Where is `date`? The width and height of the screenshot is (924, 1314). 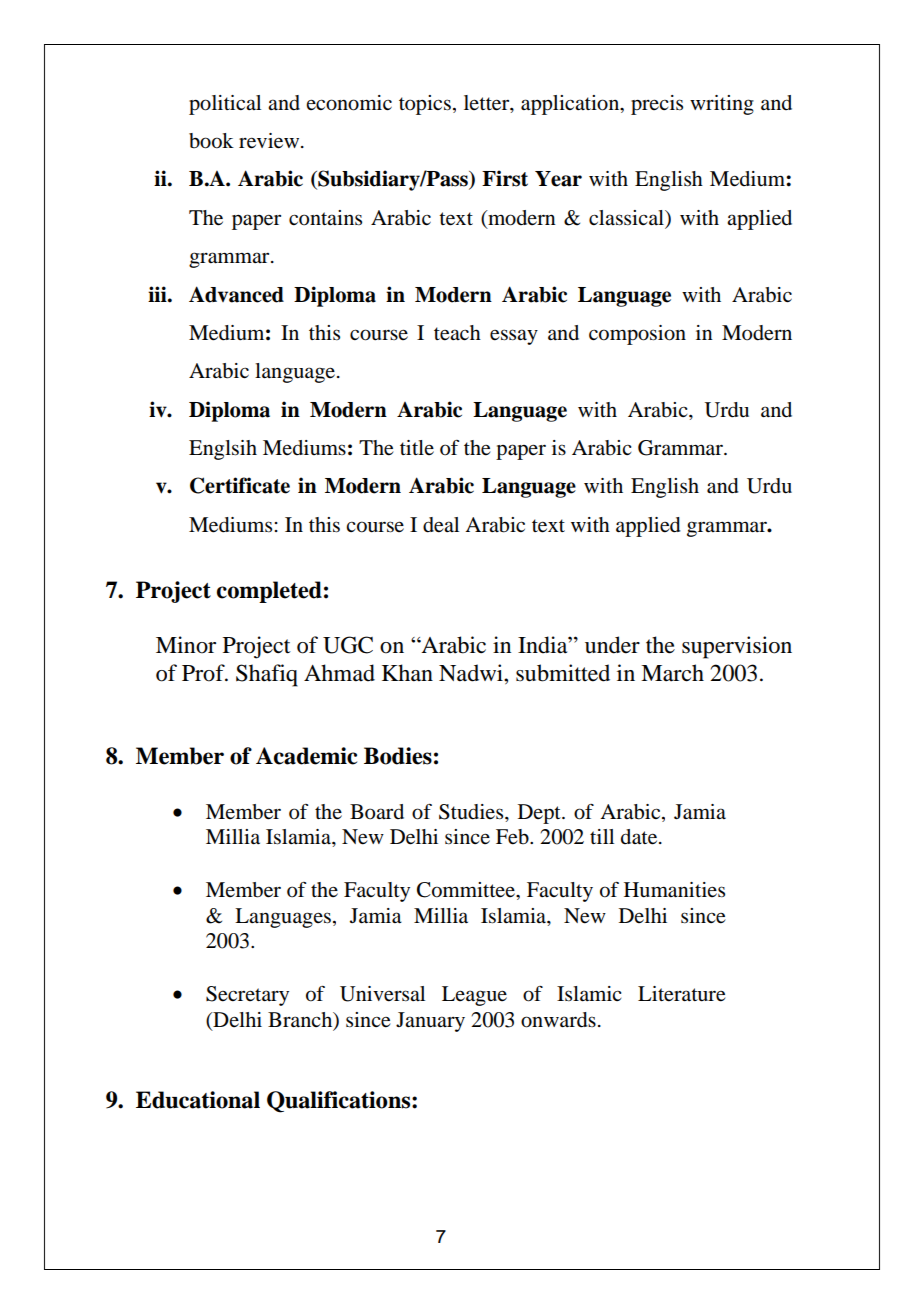
date is located at coordinates (640, 837).
